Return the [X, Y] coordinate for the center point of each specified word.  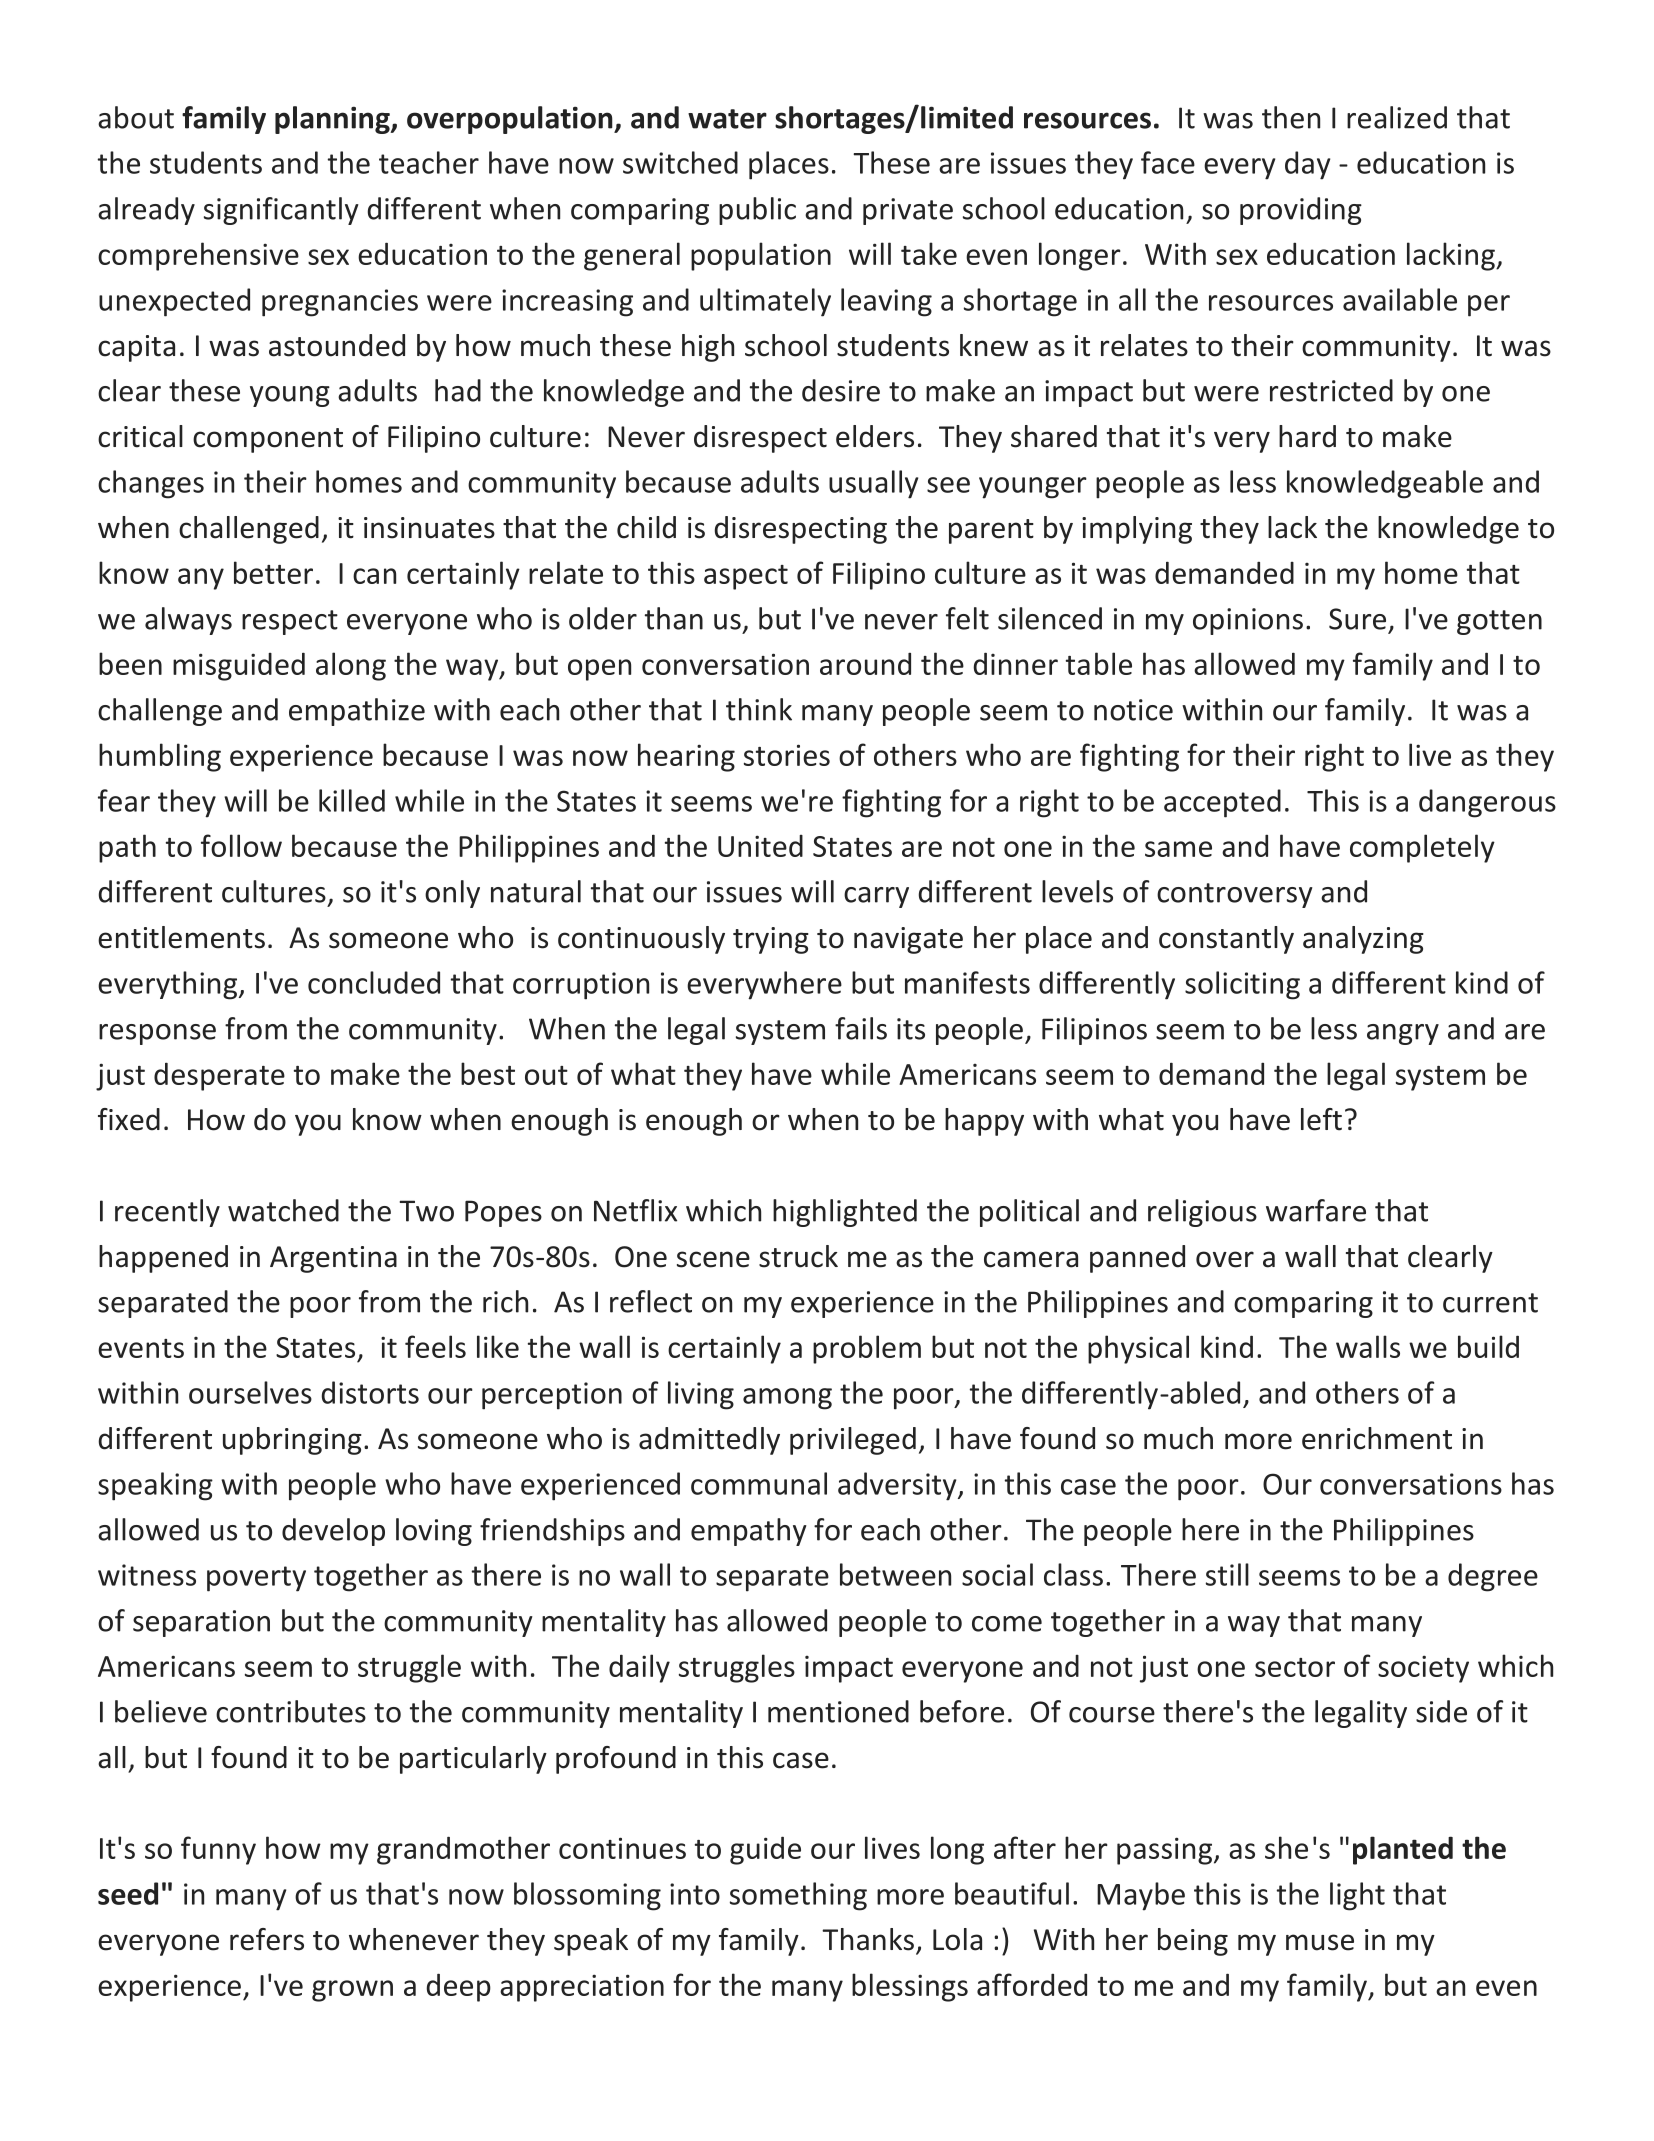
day [1307, 165]
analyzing [1363, 940]
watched [283, 1210]
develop [333, 1532]
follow [241, 845]
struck [798, 1256]
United [760, 846]
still [1227, 1574]
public [757, 211]
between [895, 1574]
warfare [1316, 1210]
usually [873, 484]
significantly [281, 211]
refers [267, 1939]
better [273, 572]
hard [1307, 436]
